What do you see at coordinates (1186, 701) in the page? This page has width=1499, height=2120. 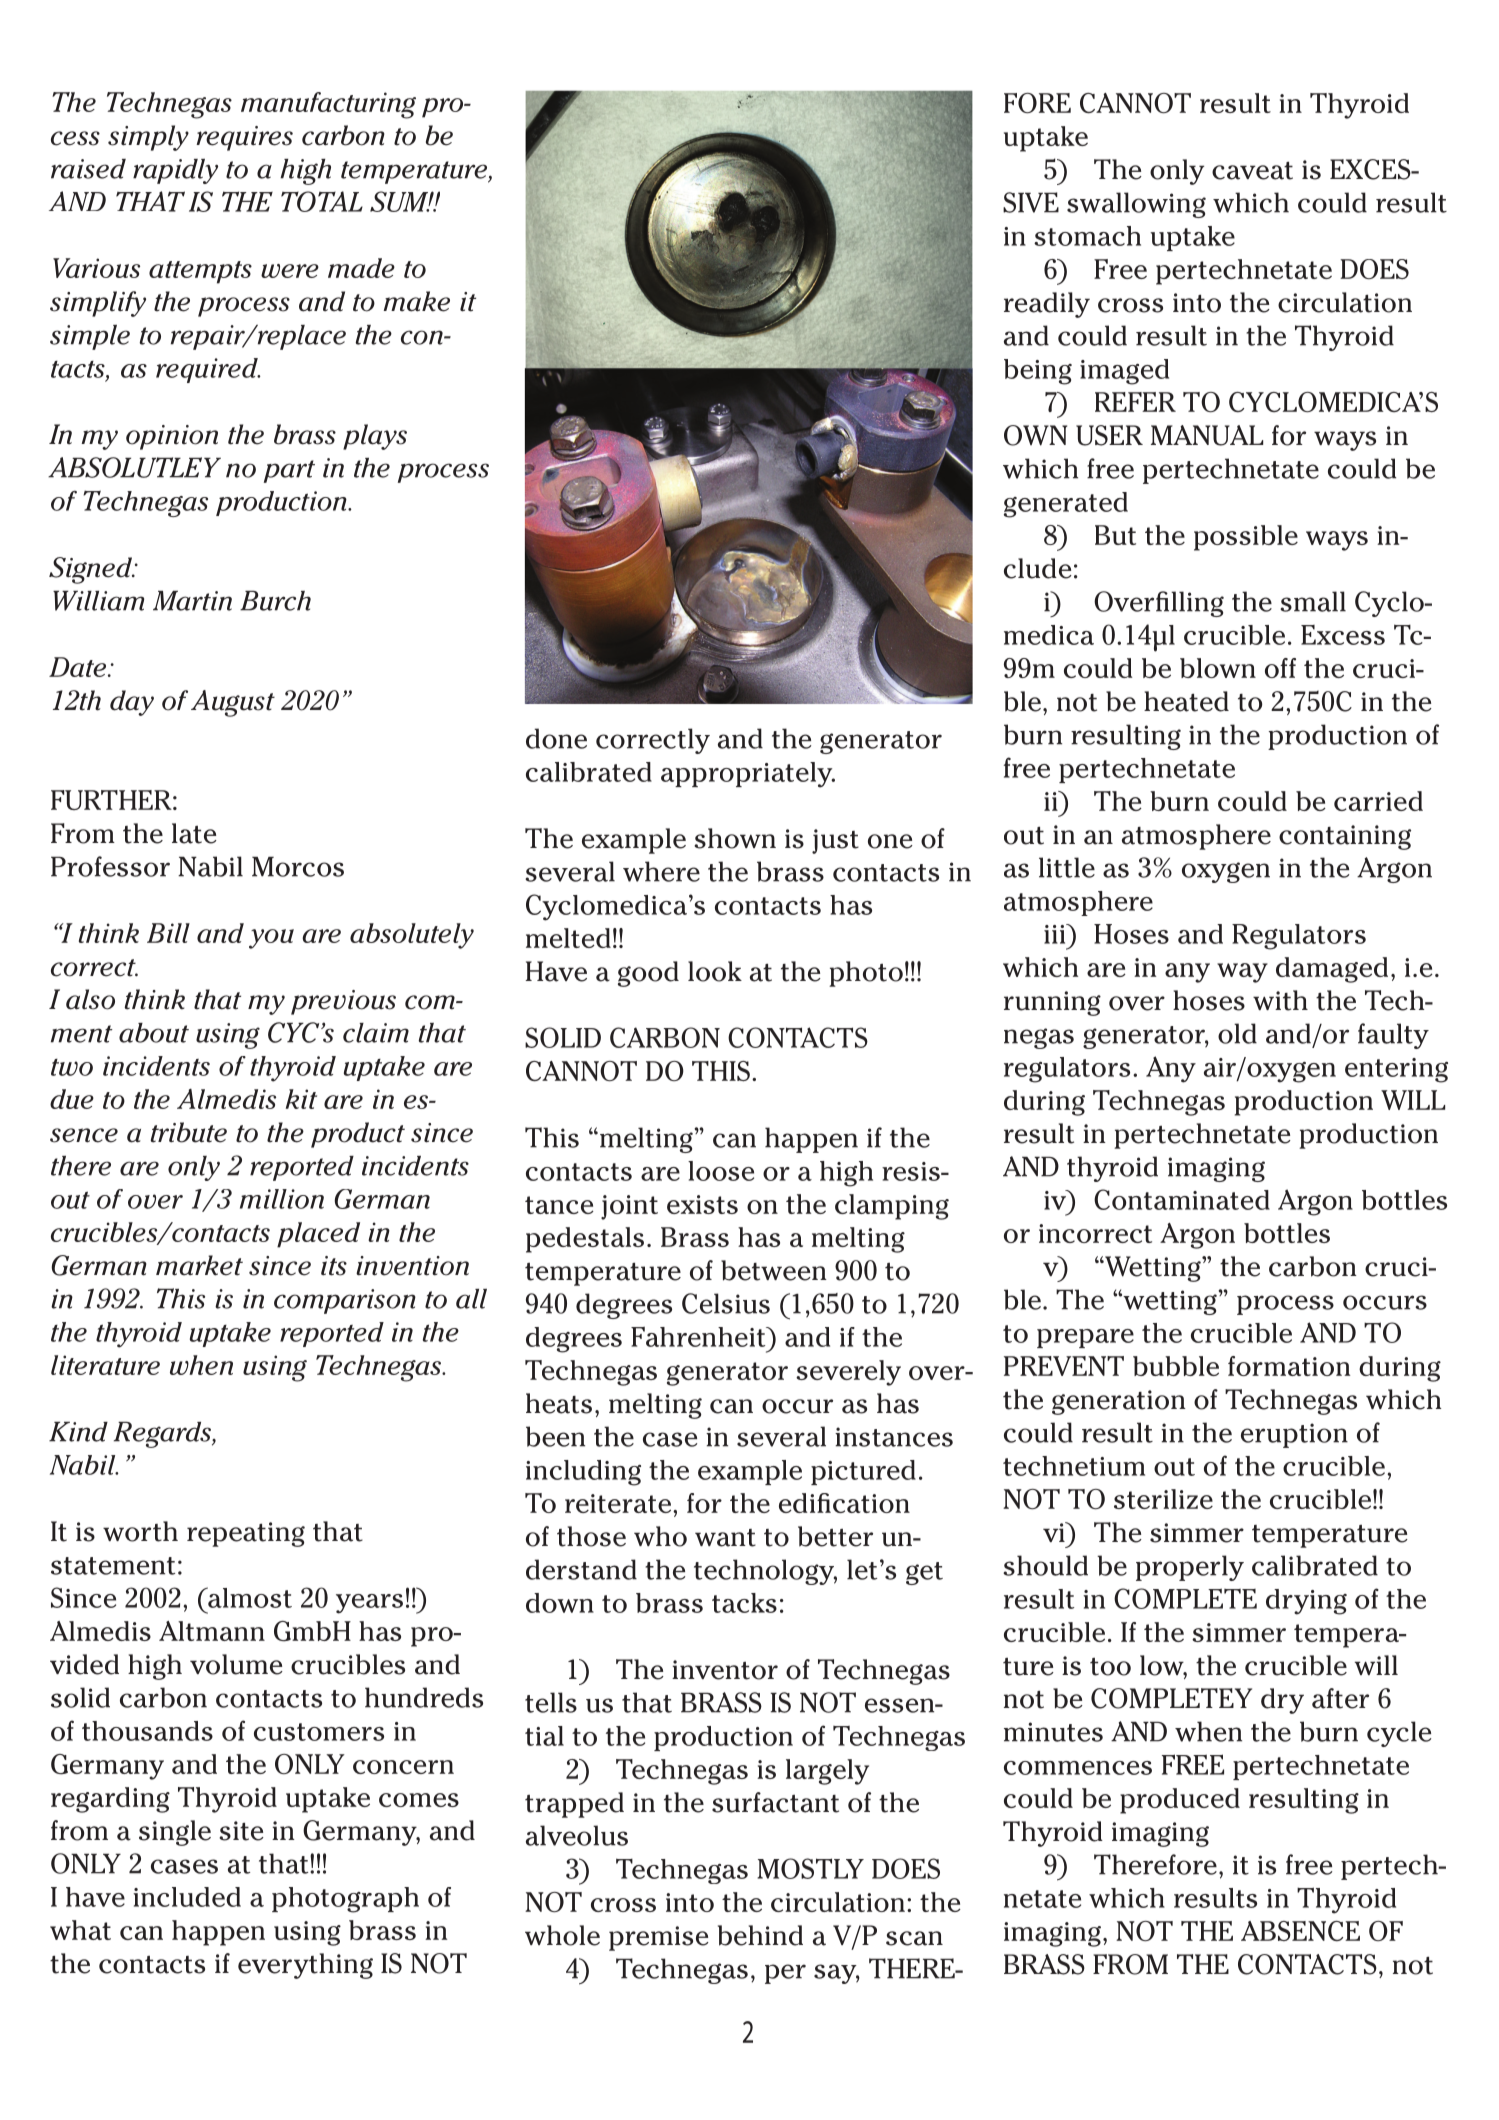 I see `heated` at bounding box center [1186, 701].
